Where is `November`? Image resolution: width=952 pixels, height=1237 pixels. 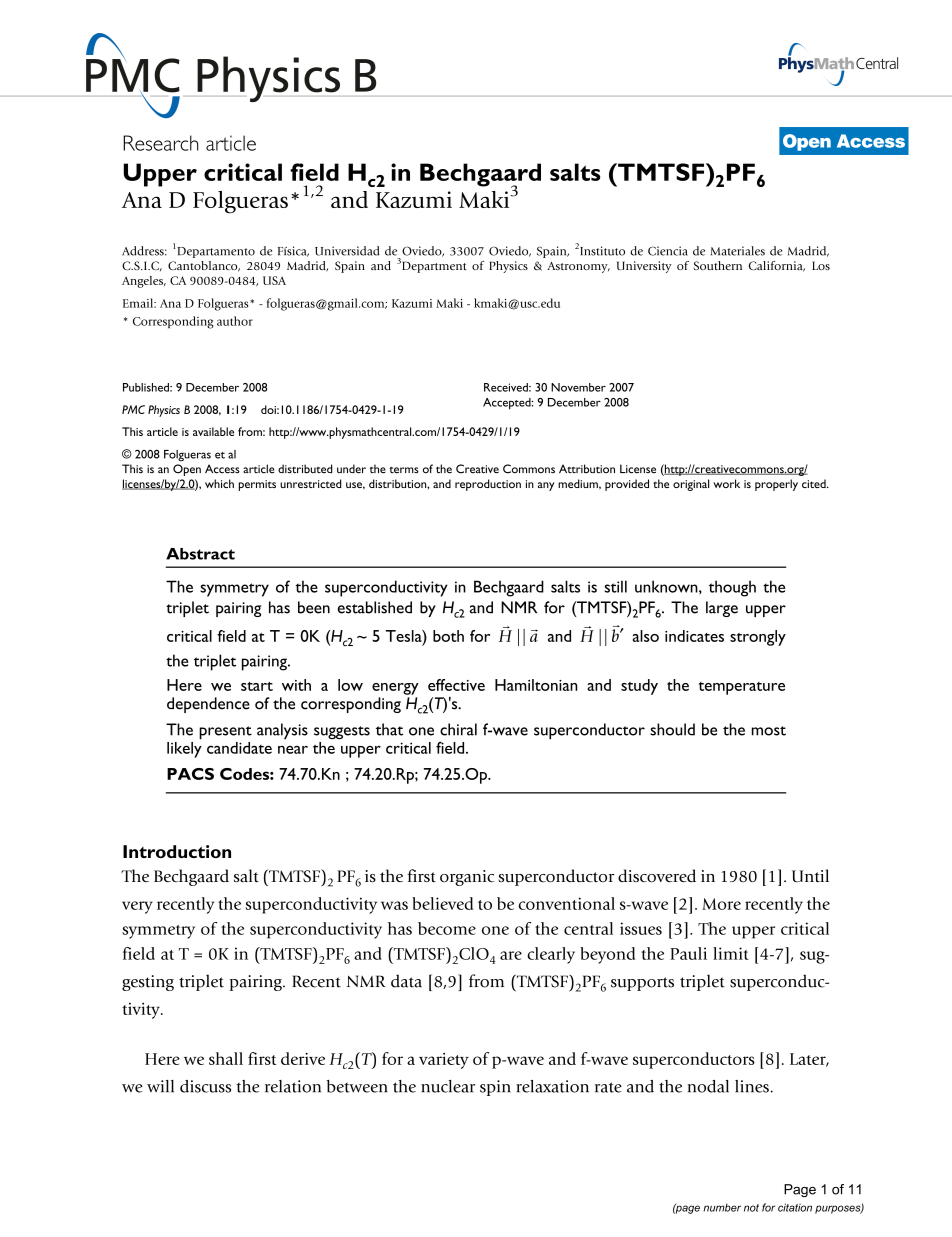 November is located at coordinates (578, 387).
